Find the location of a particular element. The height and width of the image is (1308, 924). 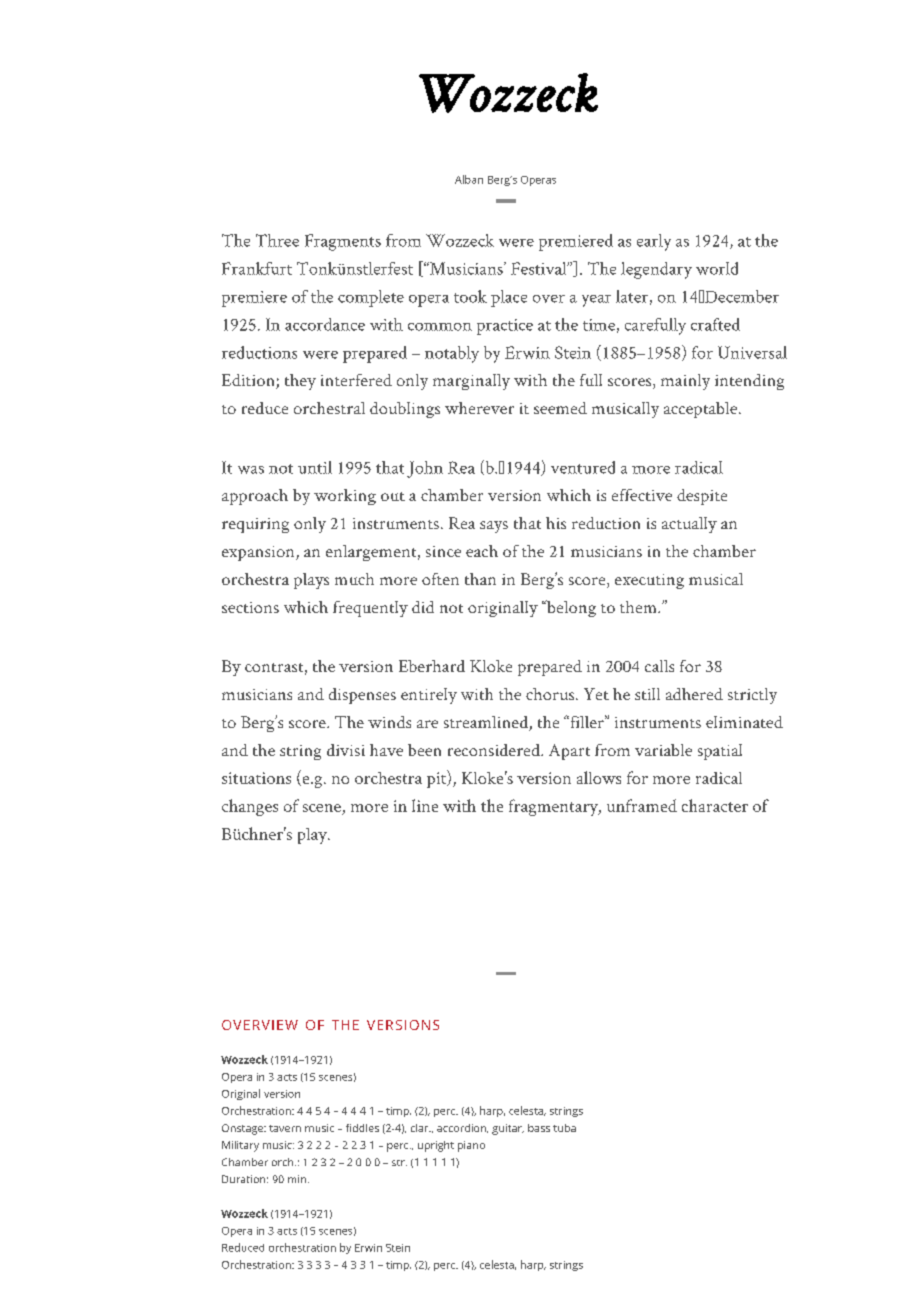

Eberhard is located at coordinates (432, 666).
